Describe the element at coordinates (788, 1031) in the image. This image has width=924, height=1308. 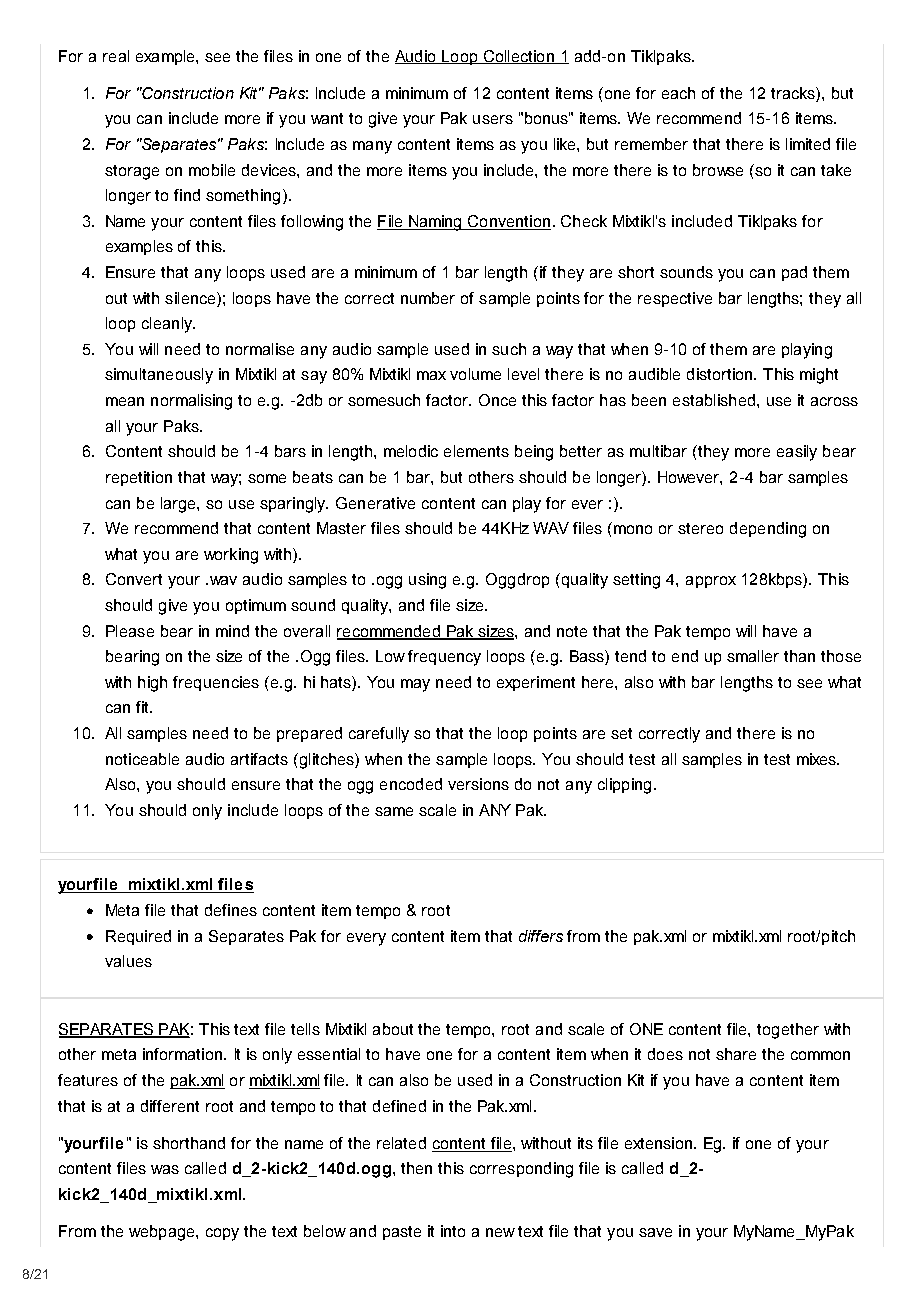
I see `together` at that location.
